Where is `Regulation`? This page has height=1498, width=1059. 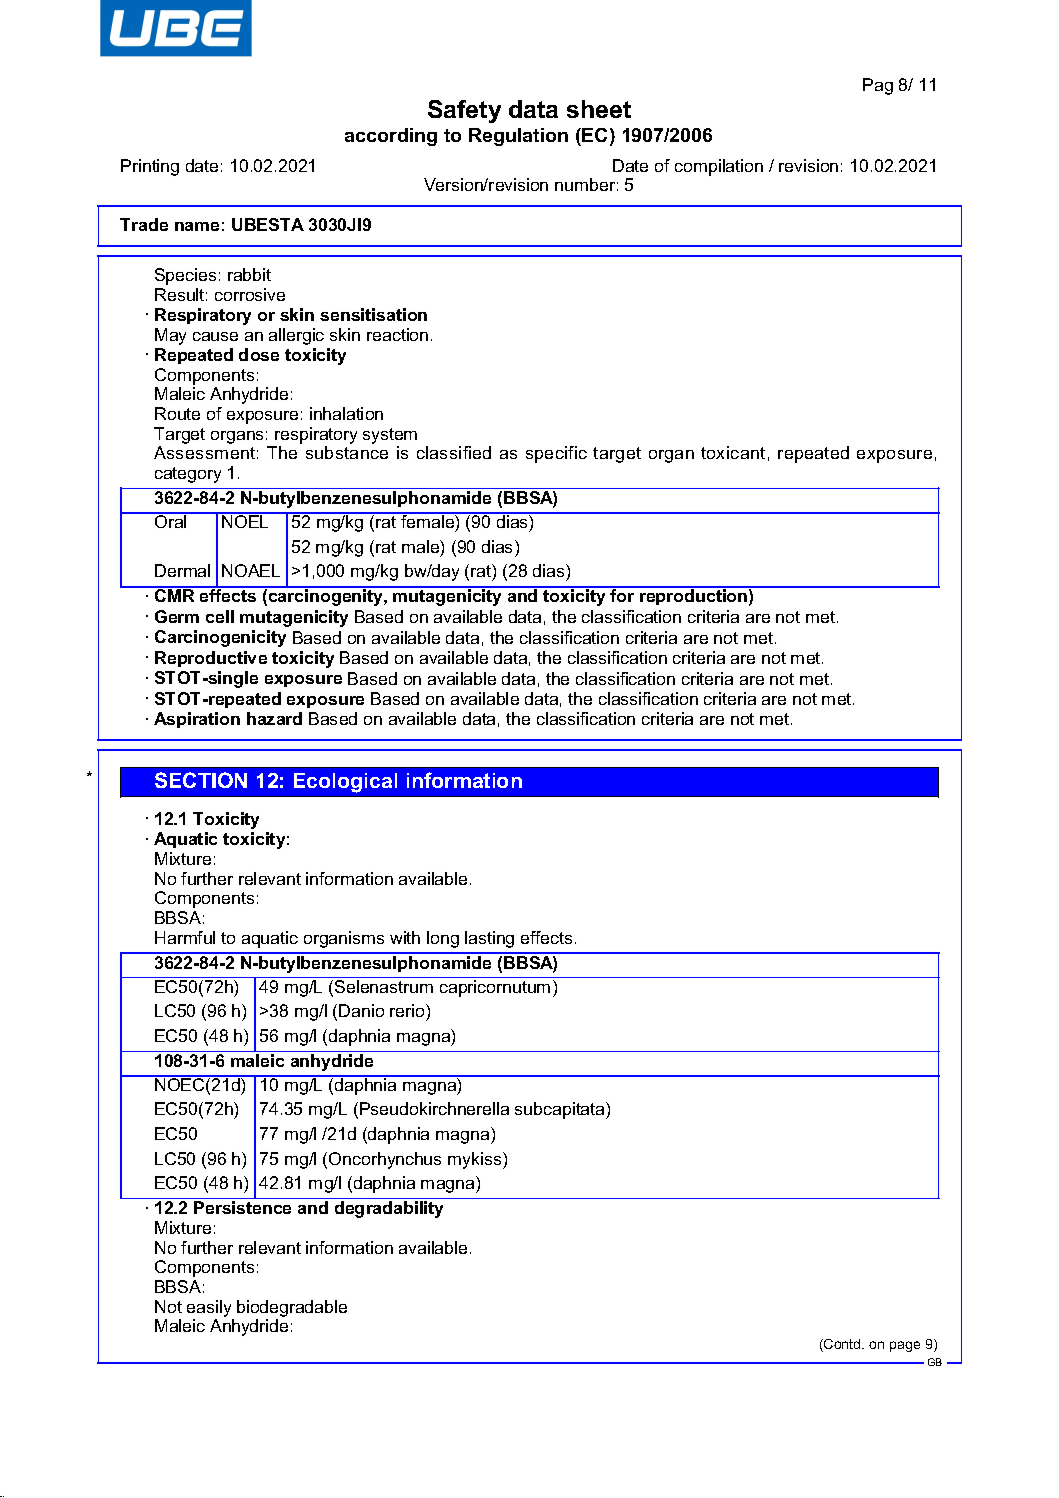 Regulation is located at coordinates (518, 137).
